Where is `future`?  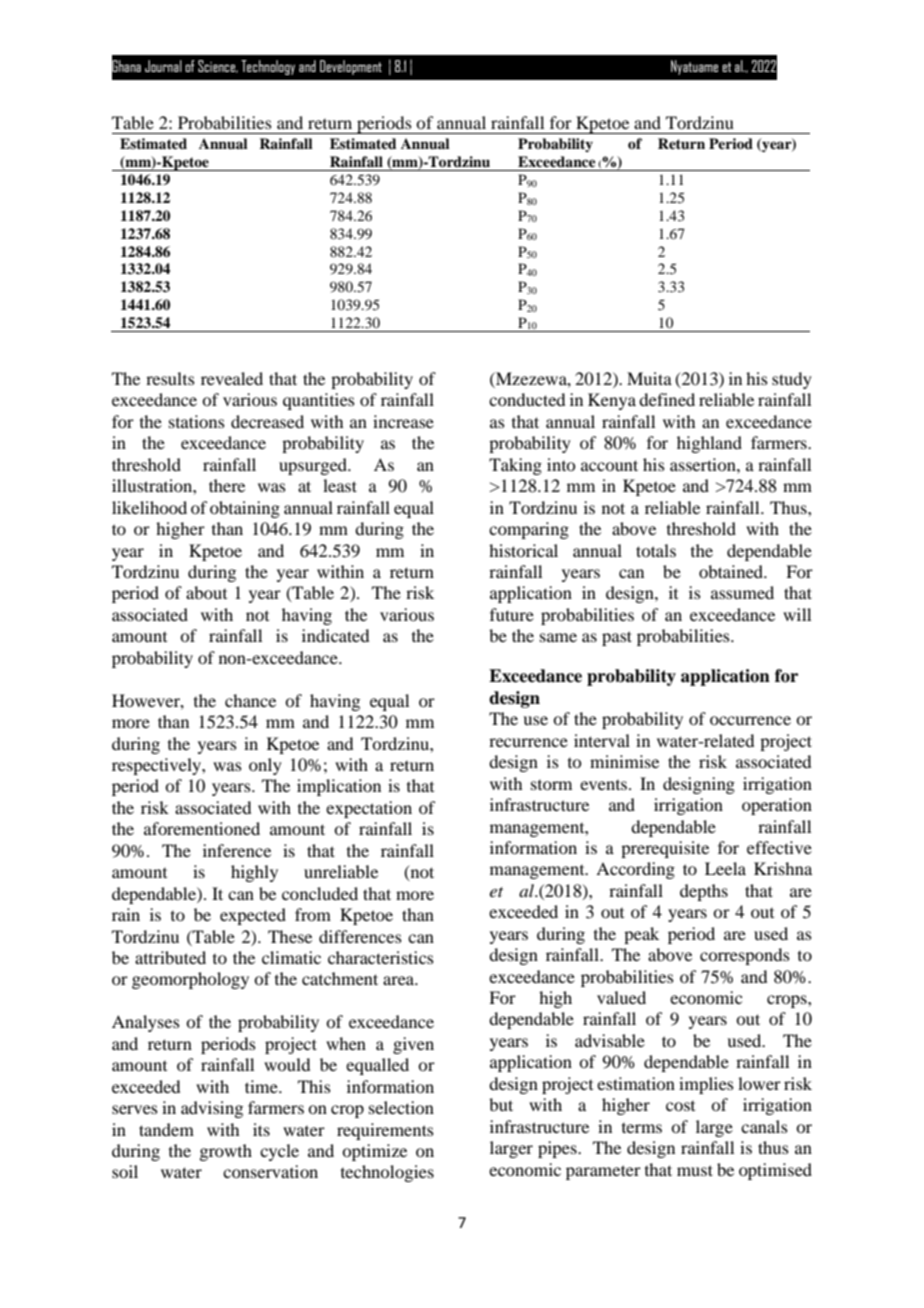 future is located at coordinates (512, 614).
